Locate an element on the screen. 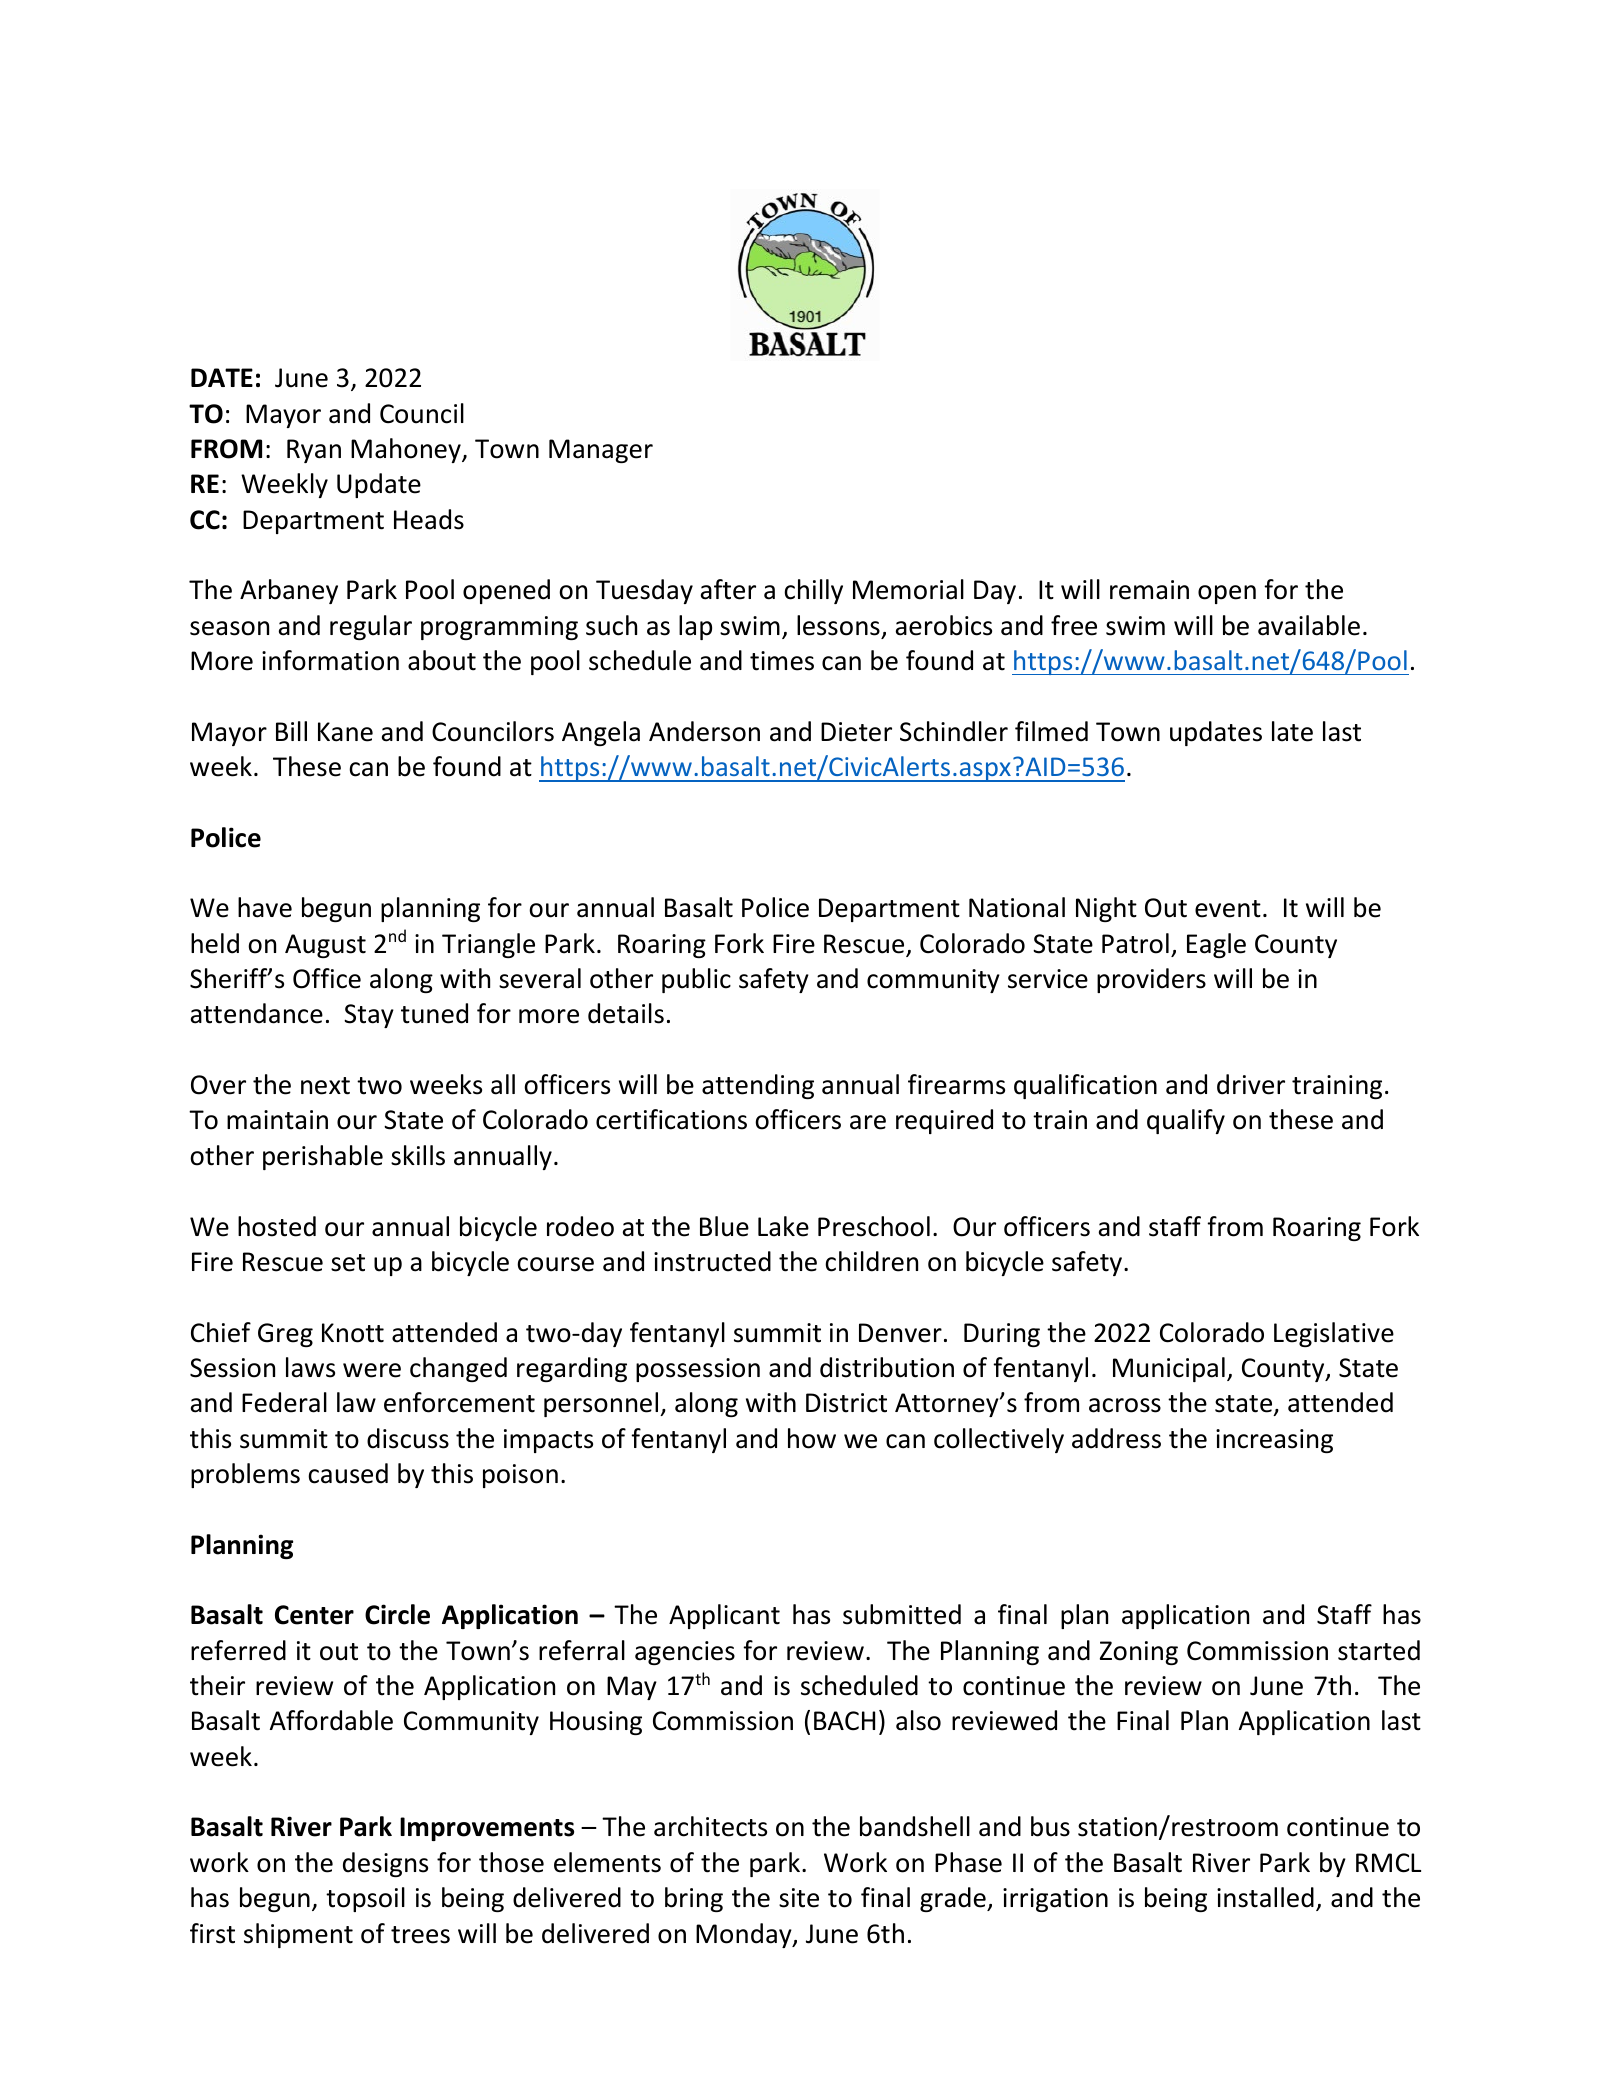  Kane is located at coordinates (345, 732).
